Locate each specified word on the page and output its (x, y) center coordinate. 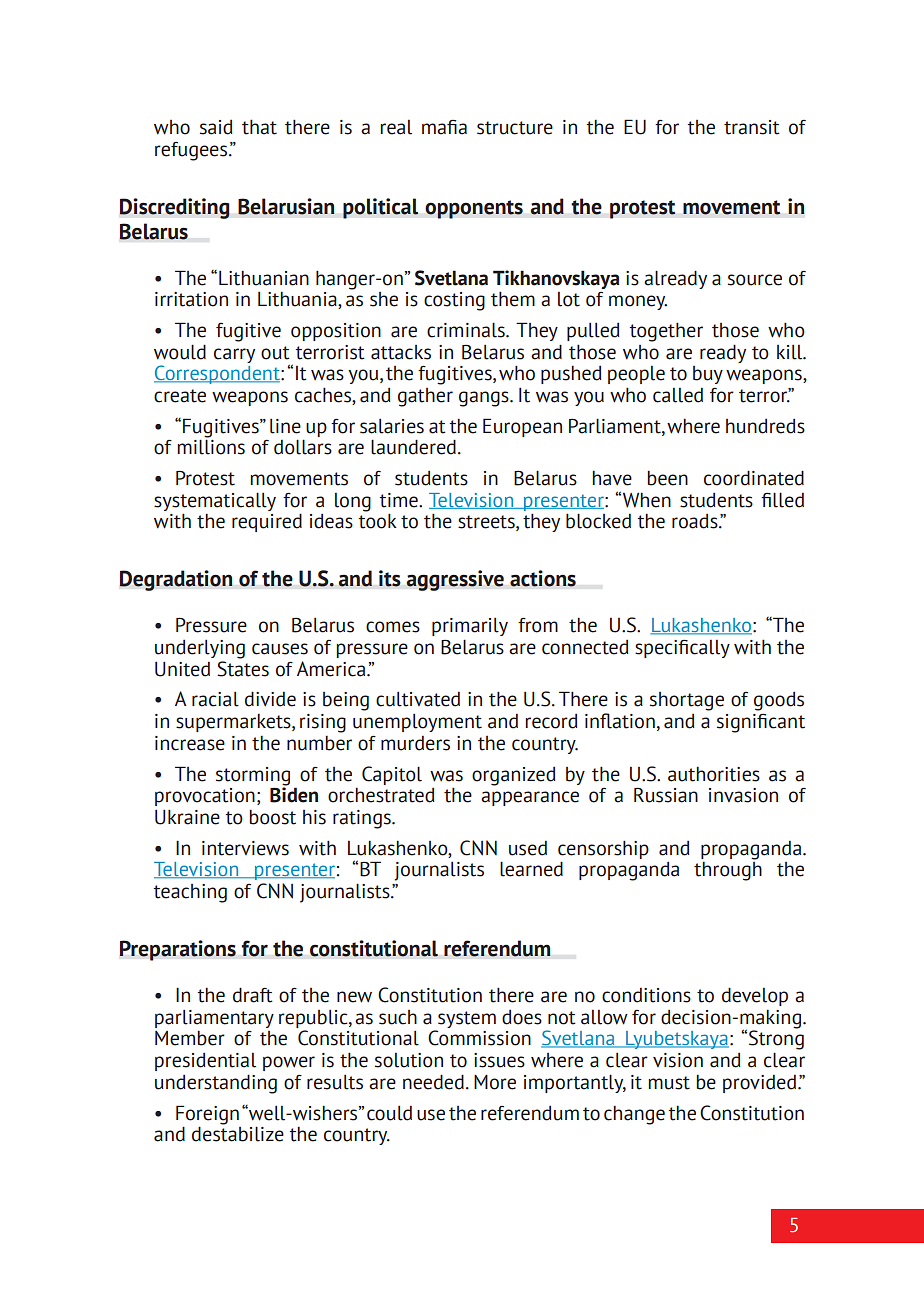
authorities (714, 774)
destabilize (238, 1134)
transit (752, 127)
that (259, 127)
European (522, 427)
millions (211, 447)
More (495, 1082)
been (667, 478)
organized (513, 776)
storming (253, 776)
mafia (444, 127)
